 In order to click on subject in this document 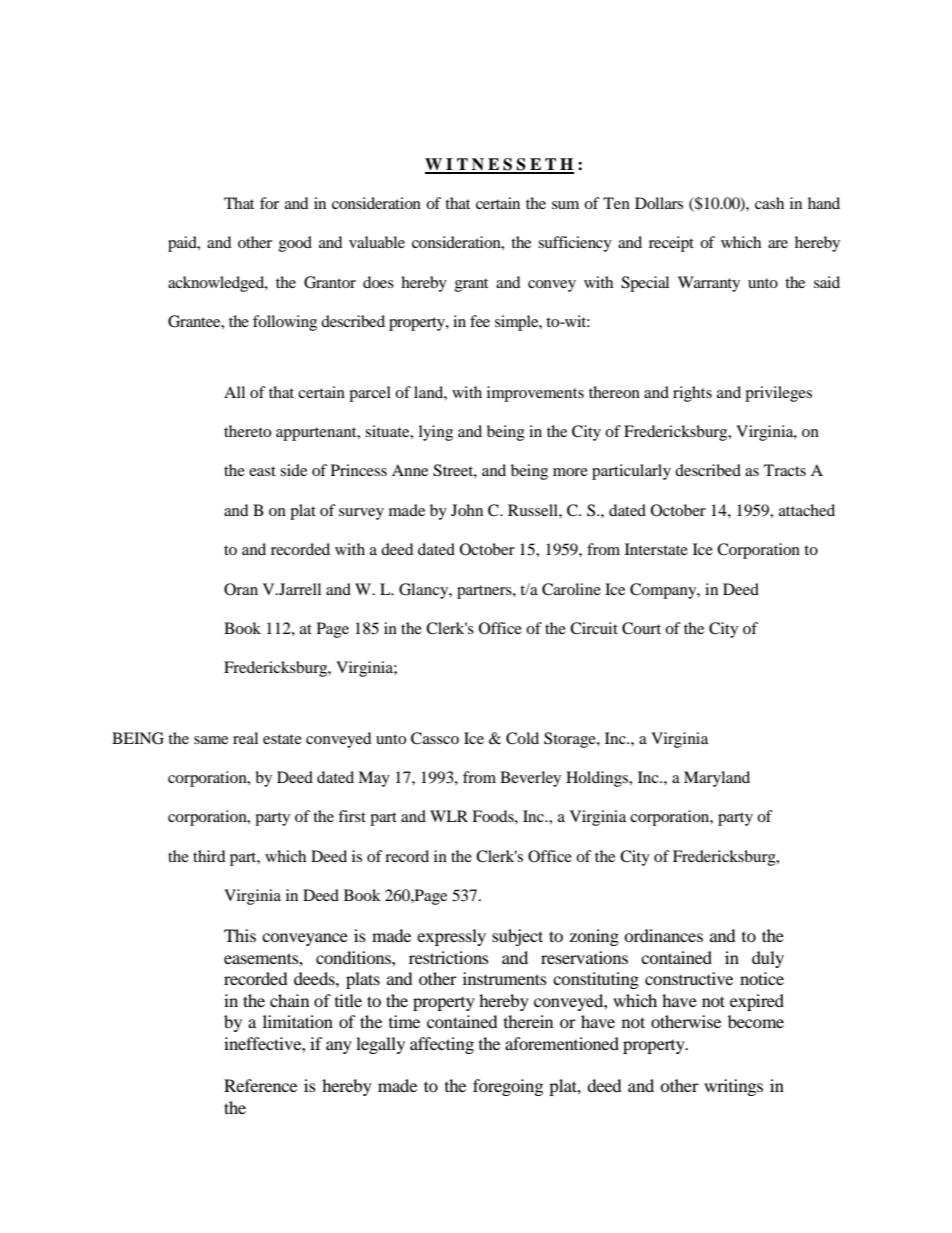, I will do `click(517, 937)`.
